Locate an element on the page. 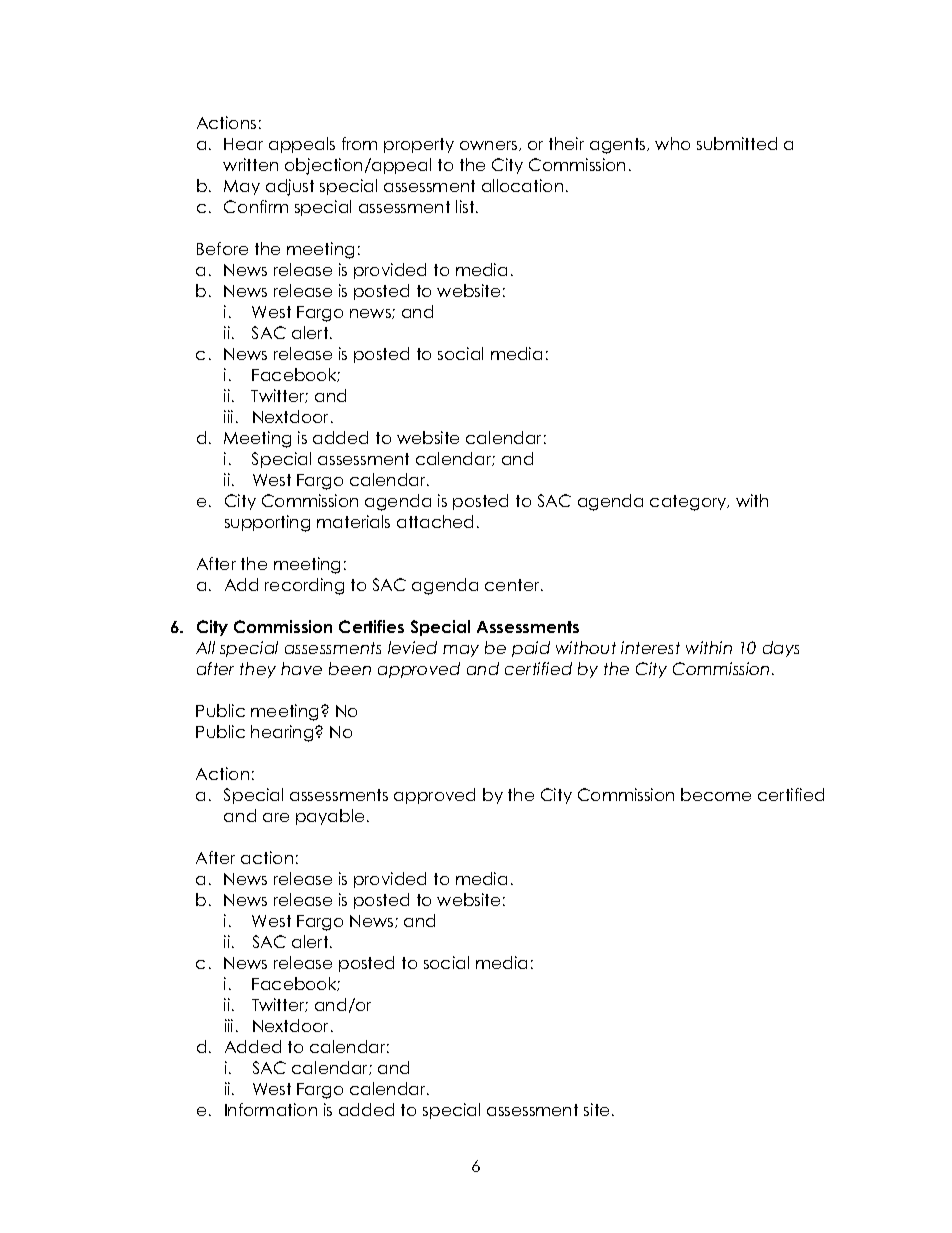 This document has height=1233, width=952. allocation is located at coordinates (522, 185).
